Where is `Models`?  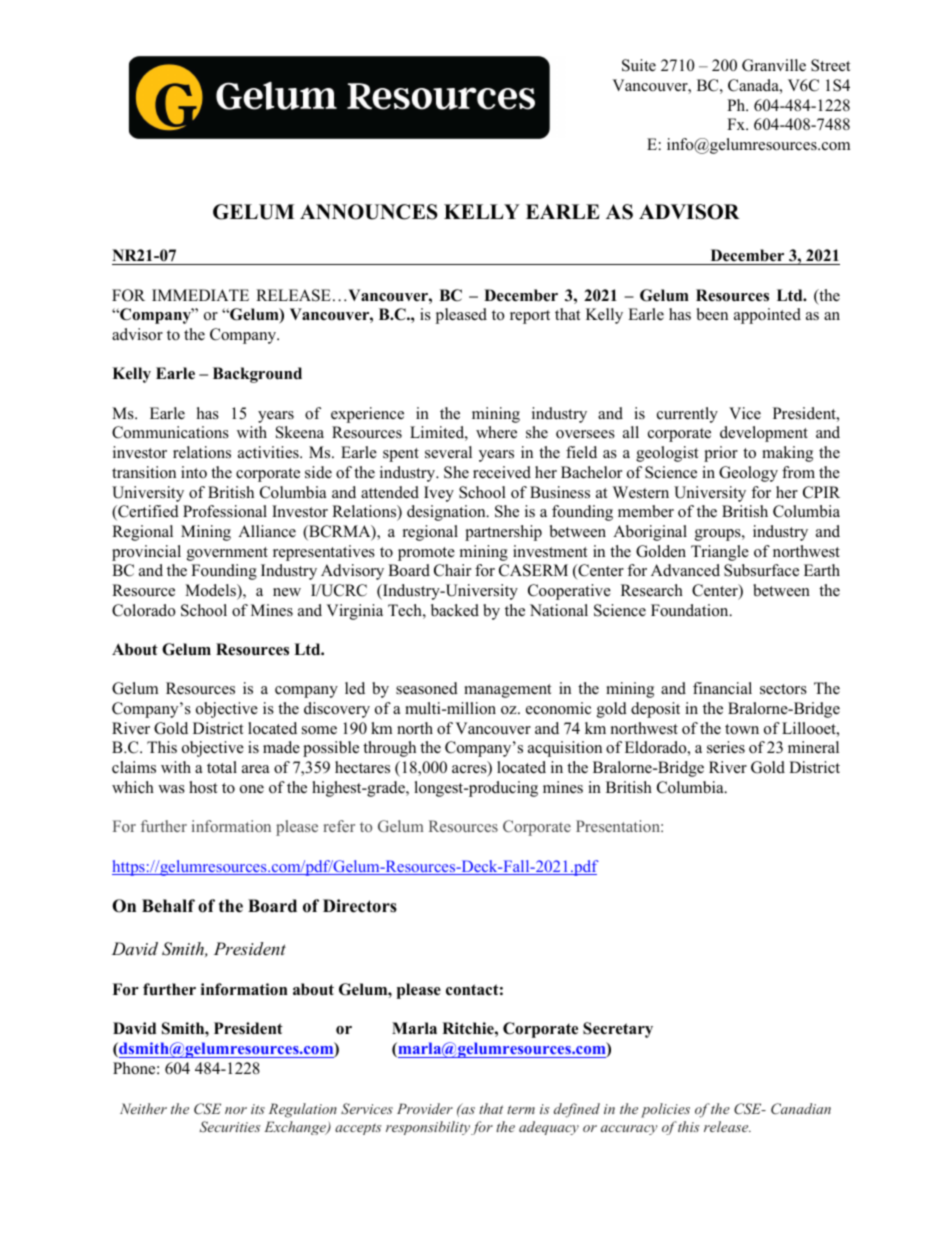 Models is located at coordinates (211, 590).
